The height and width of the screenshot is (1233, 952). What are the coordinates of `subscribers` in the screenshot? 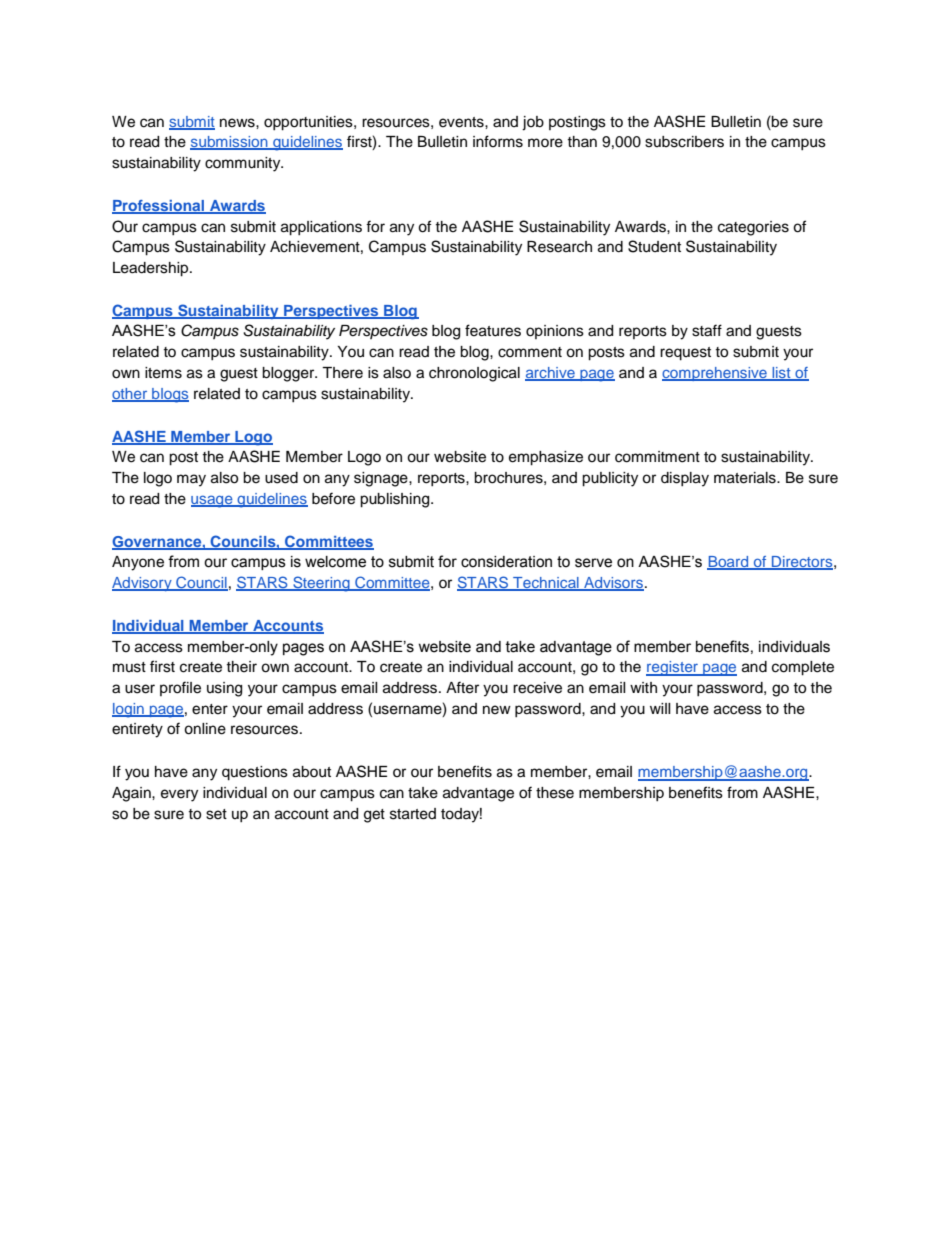 It's located at (684, 142).
